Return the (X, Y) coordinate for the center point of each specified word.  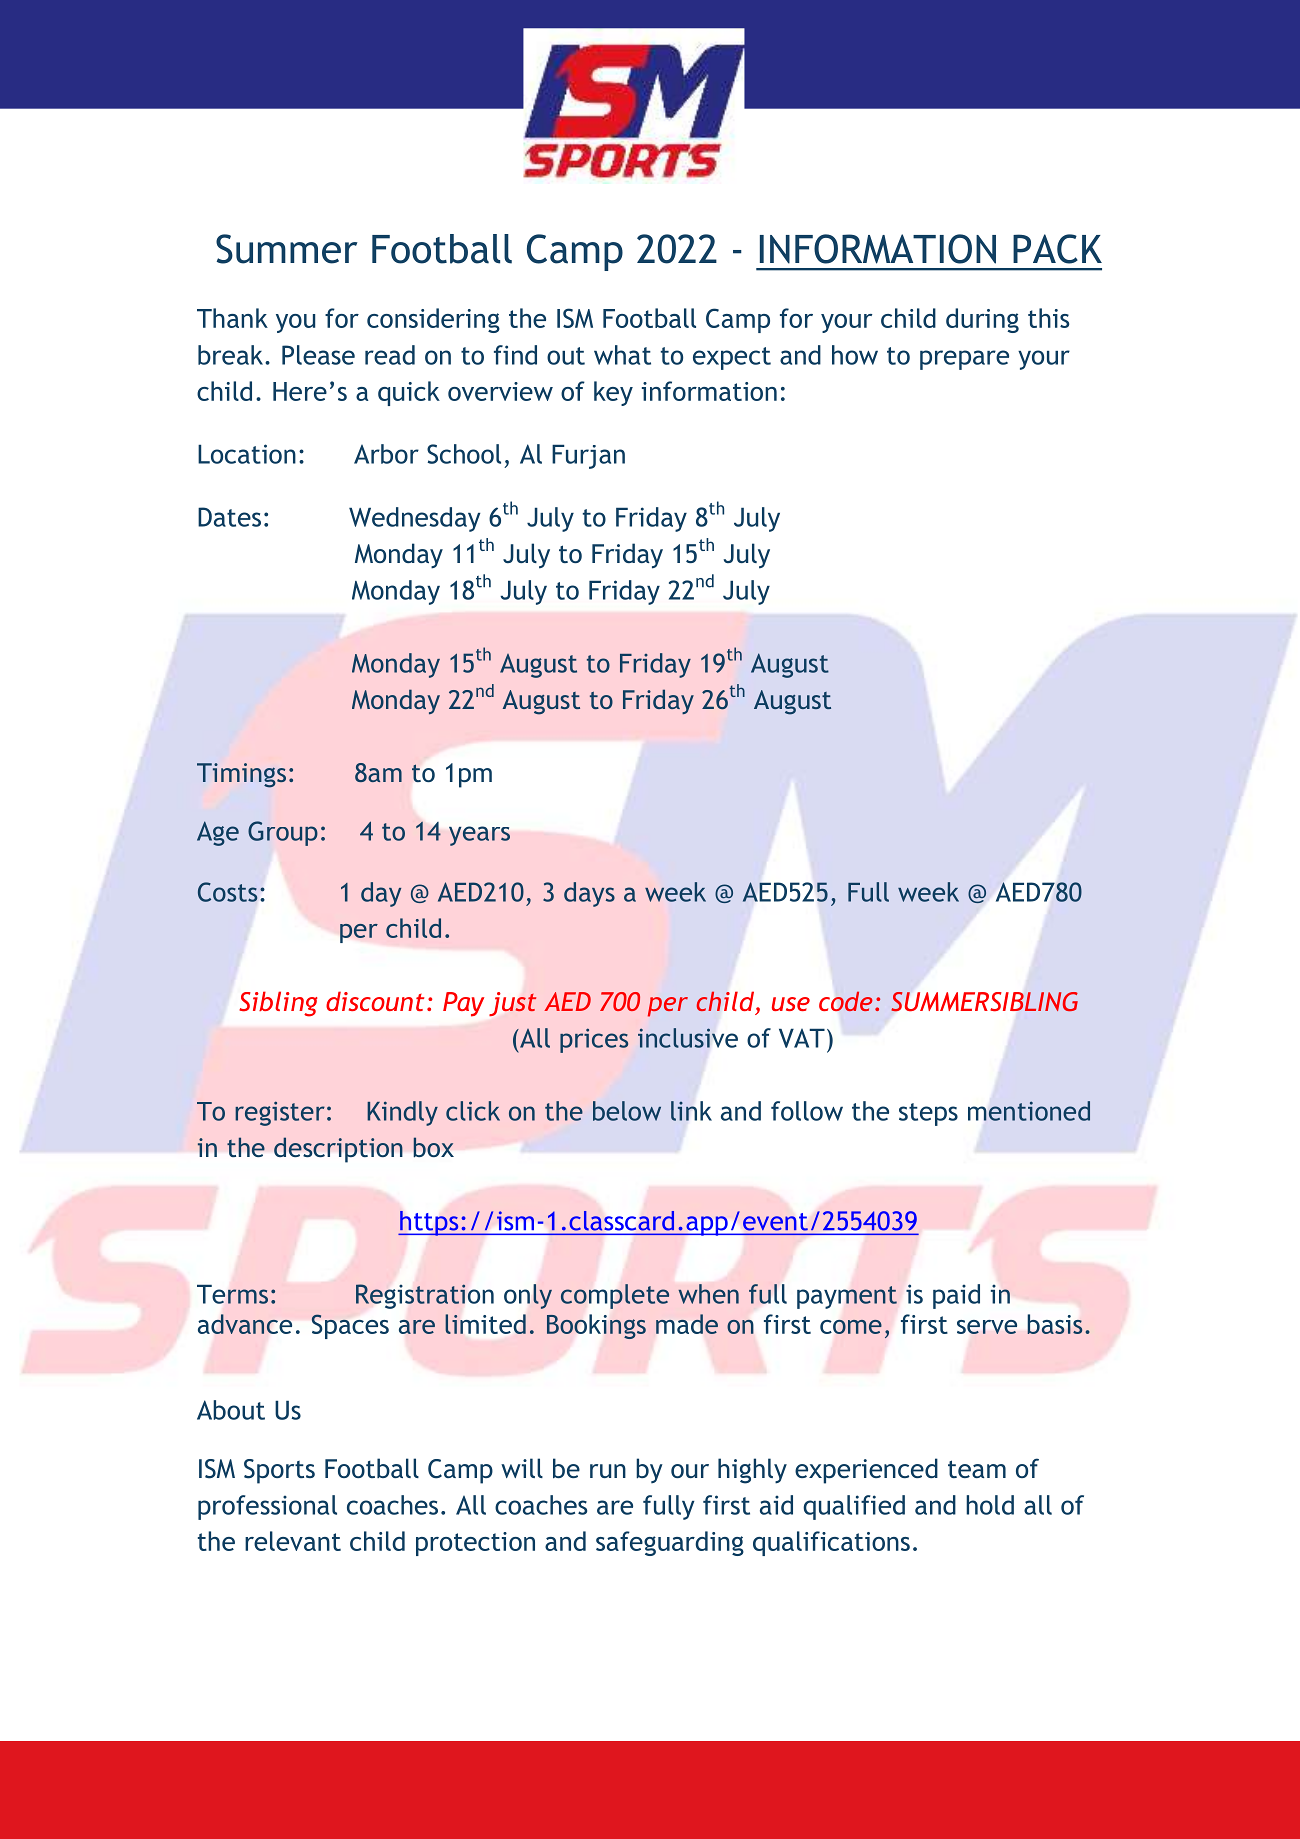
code (846, 1001)
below (627, 1111)
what (622, 355)
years (479, 836)
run (608, 1471)
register (280, 1113)
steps (928, 1114)
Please (318, 355)
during (982, 320)
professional (267, 1507)
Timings (241, 775)
